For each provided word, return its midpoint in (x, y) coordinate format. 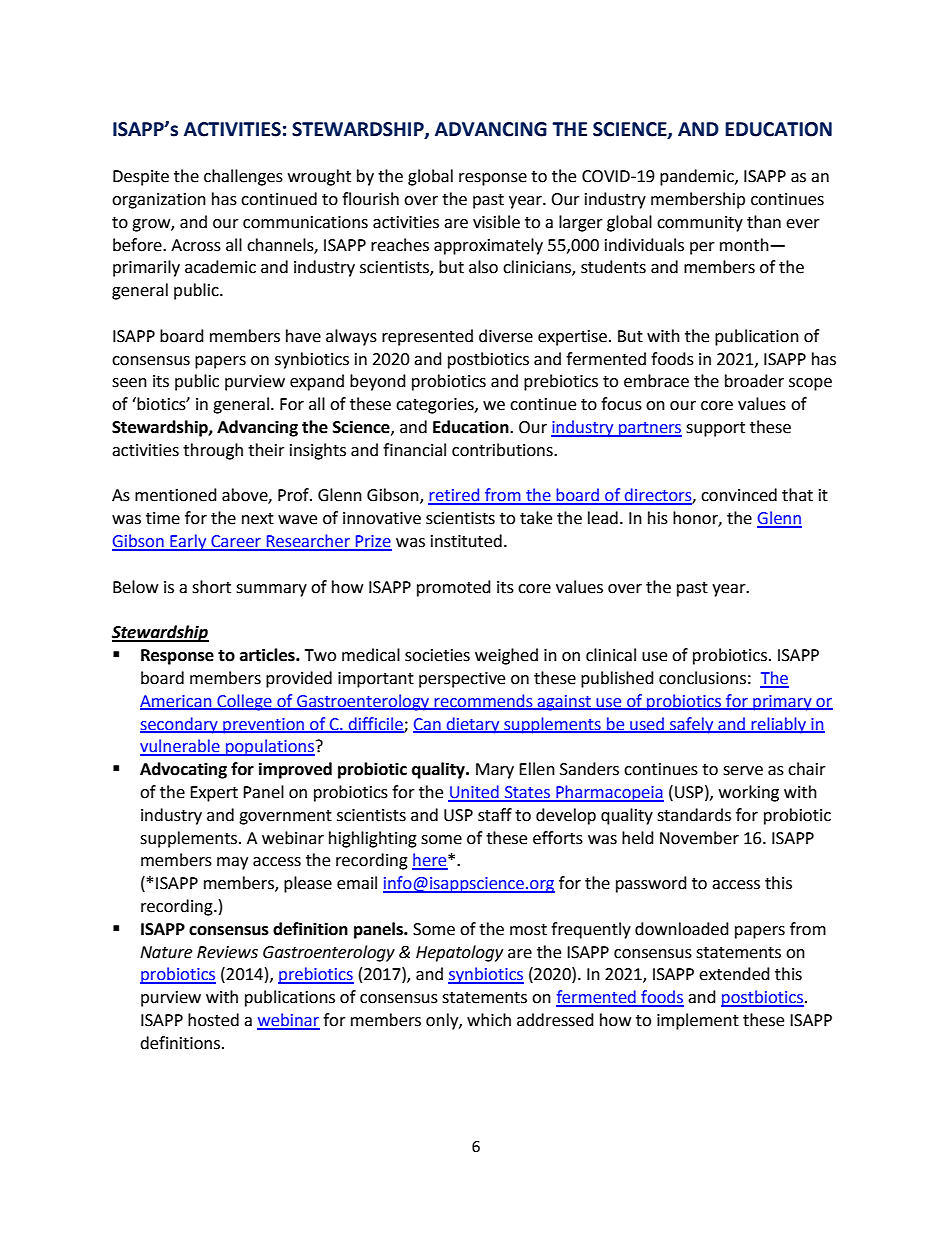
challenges (243, 177)
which (489, 1020)
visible (496, 222)
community (700, 224)
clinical (611, 655)
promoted (454, 588)
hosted (213, 1020)
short (211, 587)
